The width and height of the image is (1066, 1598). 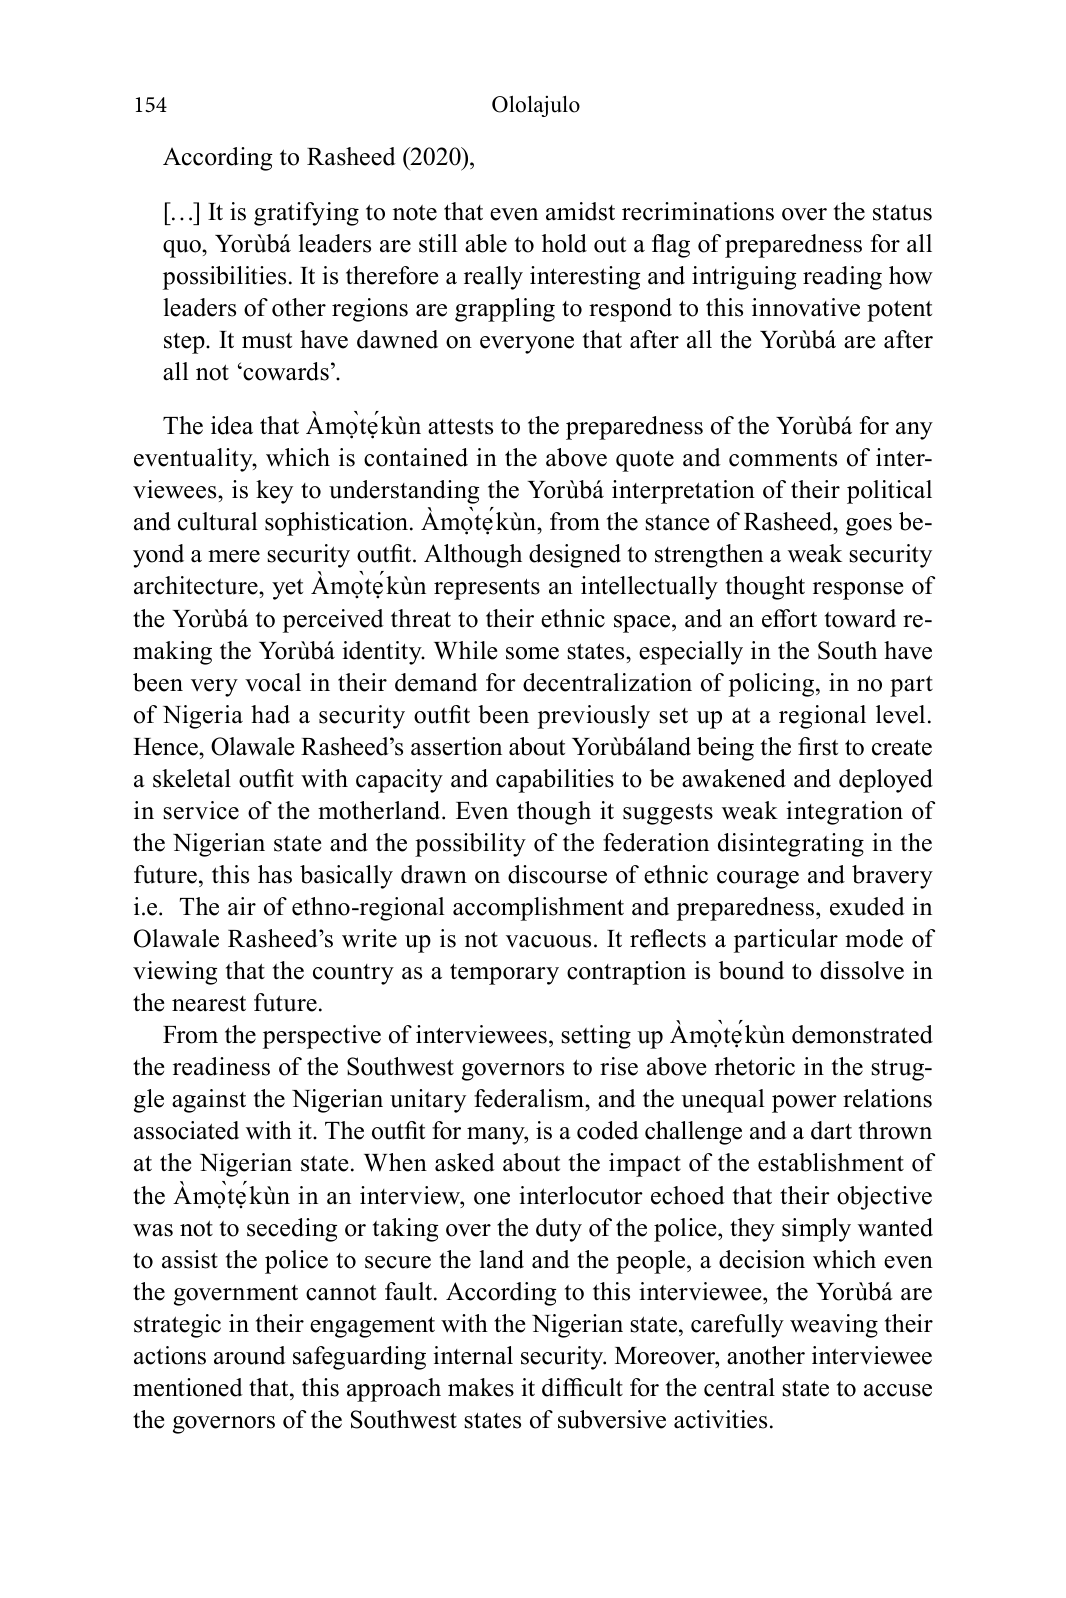 What do you see at coordinates (209, 1004) in the image?
I see `nearest` at bounding box center [209, 1004].
